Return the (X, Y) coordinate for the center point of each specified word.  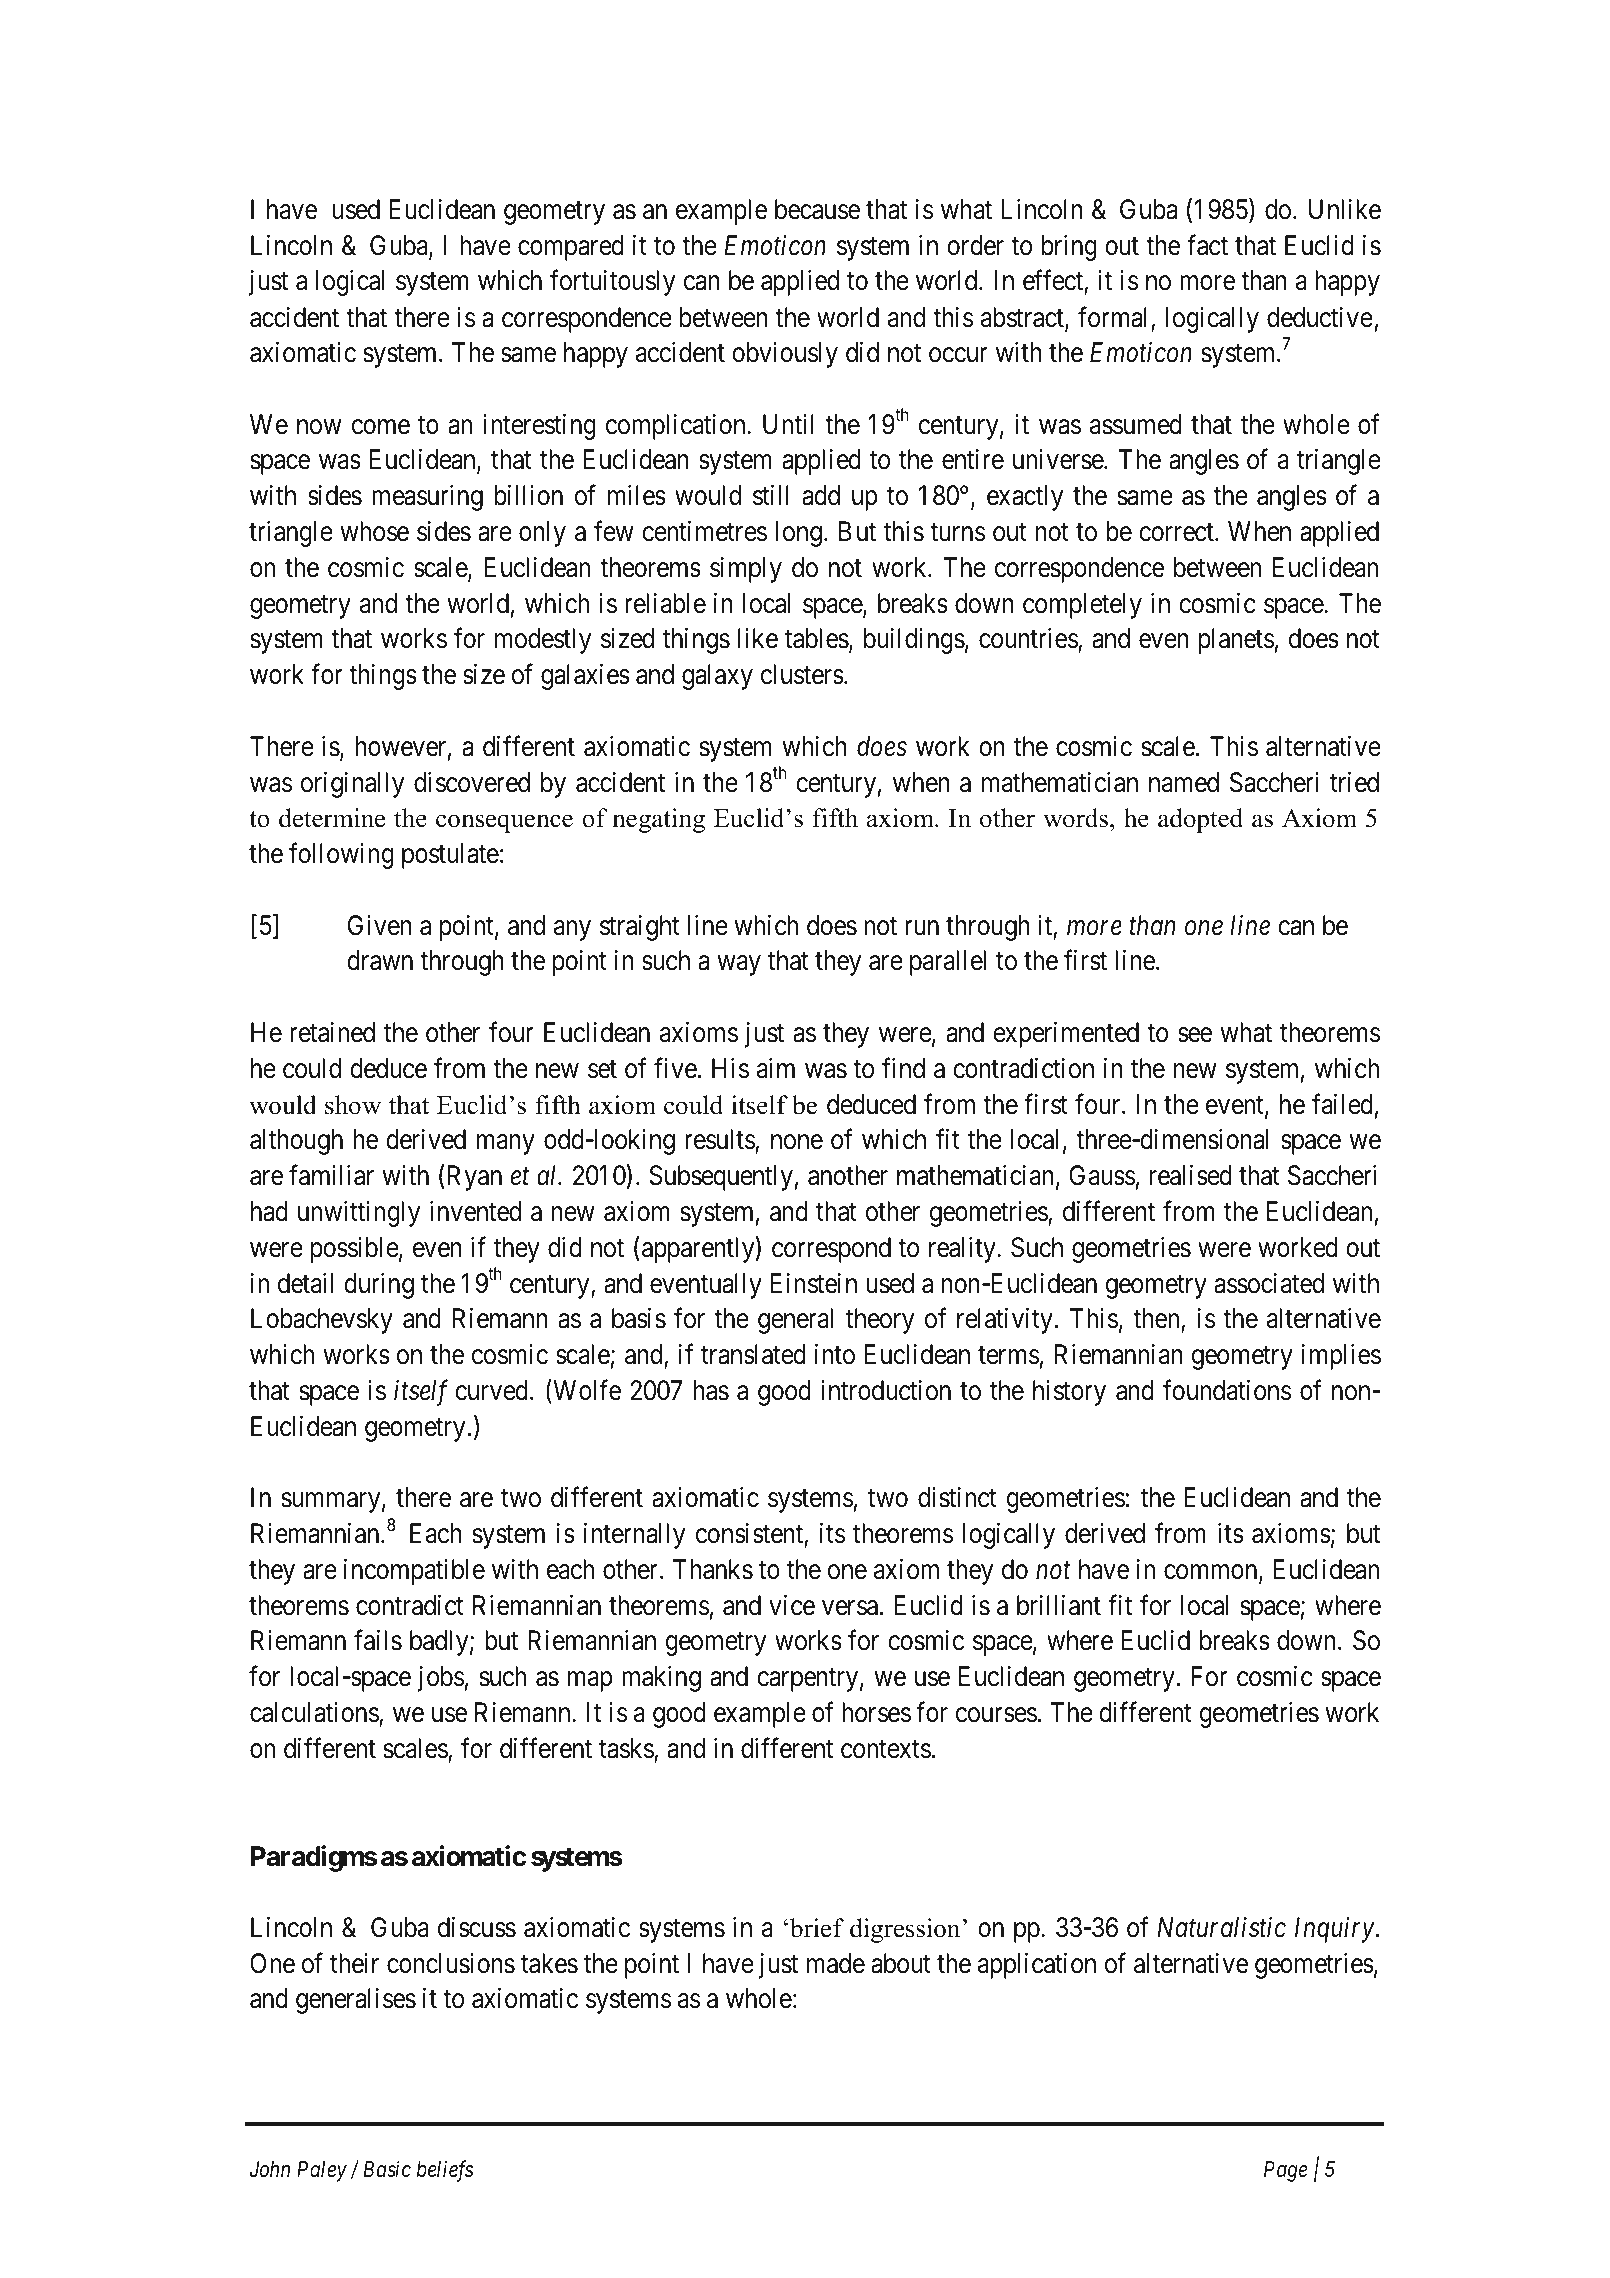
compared (571, 248)
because (817, 209)
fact (1207, 245)
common (1212, 1573)
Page (1285, 2171)
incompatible (414, 1572)
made (836, 1963)
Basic (387, 2169)
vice (792, 1605)
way (739, 966)
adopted (1200, 820)
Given (380, 925)
